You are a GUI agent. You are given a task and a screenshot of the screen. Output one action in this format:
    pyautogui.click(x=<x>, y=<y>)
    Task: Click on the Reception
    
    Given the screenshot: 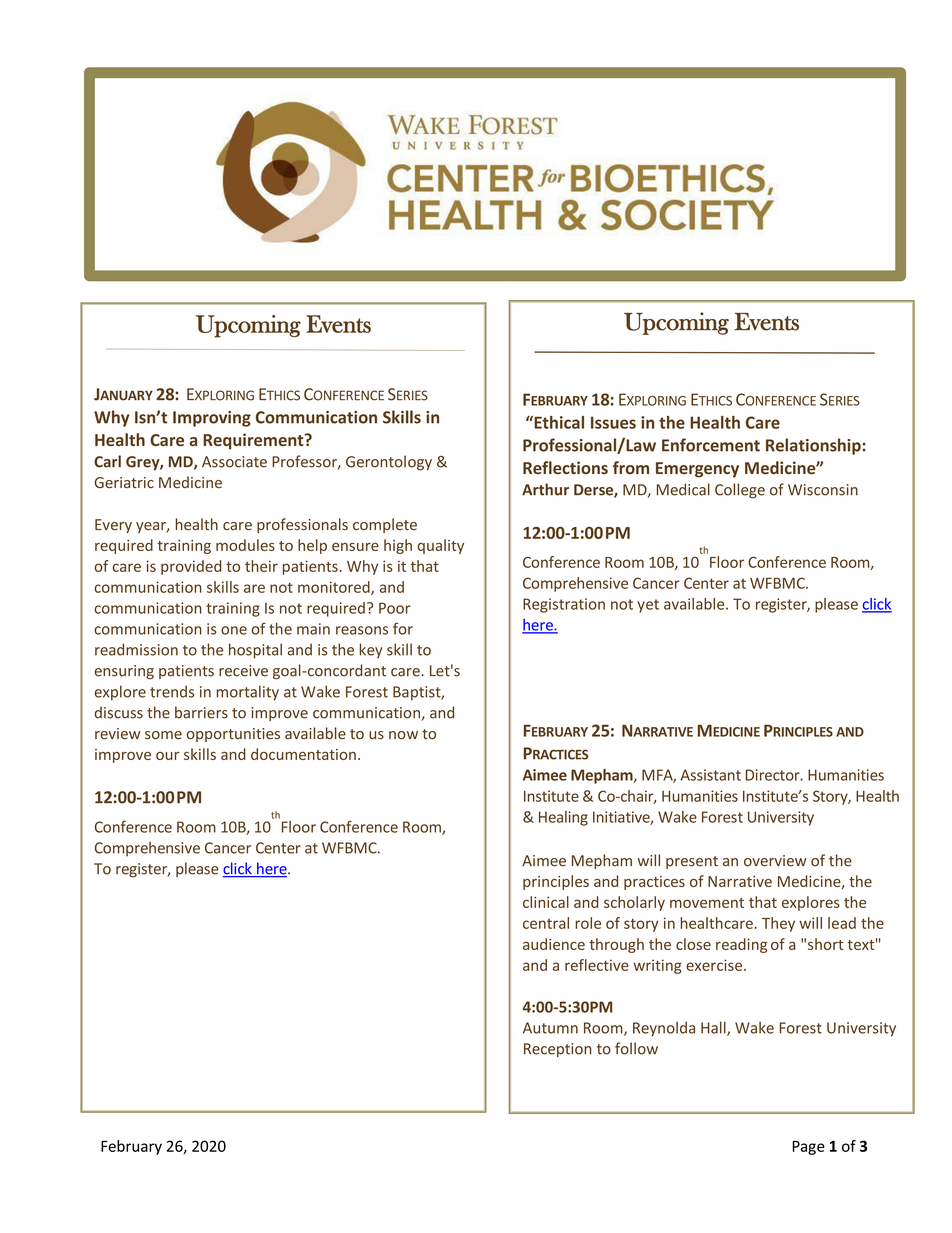 What is the action you would take?
    pyautogui.click(x=557, y=1050)
